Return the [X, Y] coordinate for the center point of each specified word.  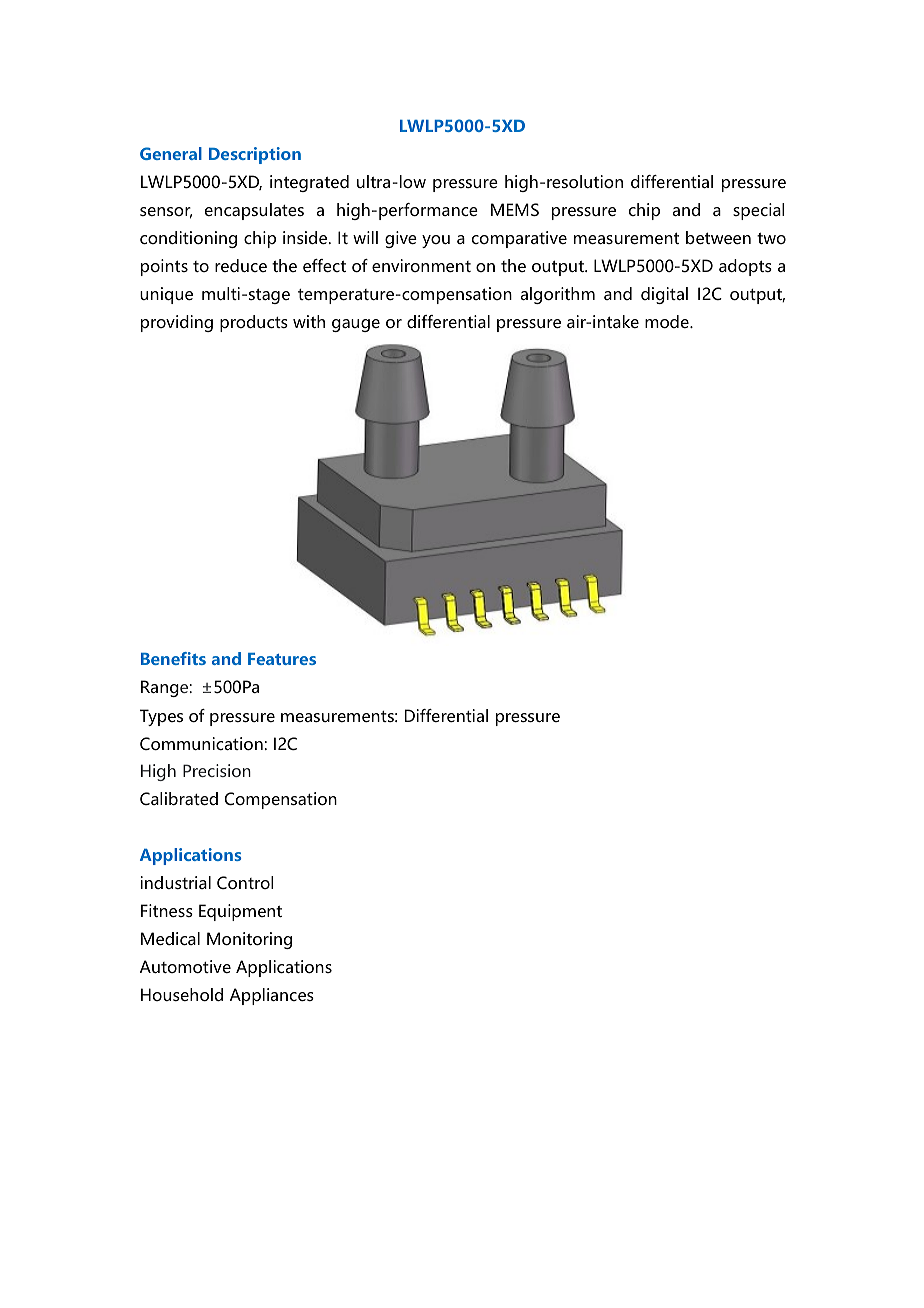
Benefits [173, 658]
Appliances [272, 996]
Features [282, 659]
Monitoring [249, 940]
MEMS [515, 209]
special [758, 211]
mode [668, 321]
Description [255, 155]
